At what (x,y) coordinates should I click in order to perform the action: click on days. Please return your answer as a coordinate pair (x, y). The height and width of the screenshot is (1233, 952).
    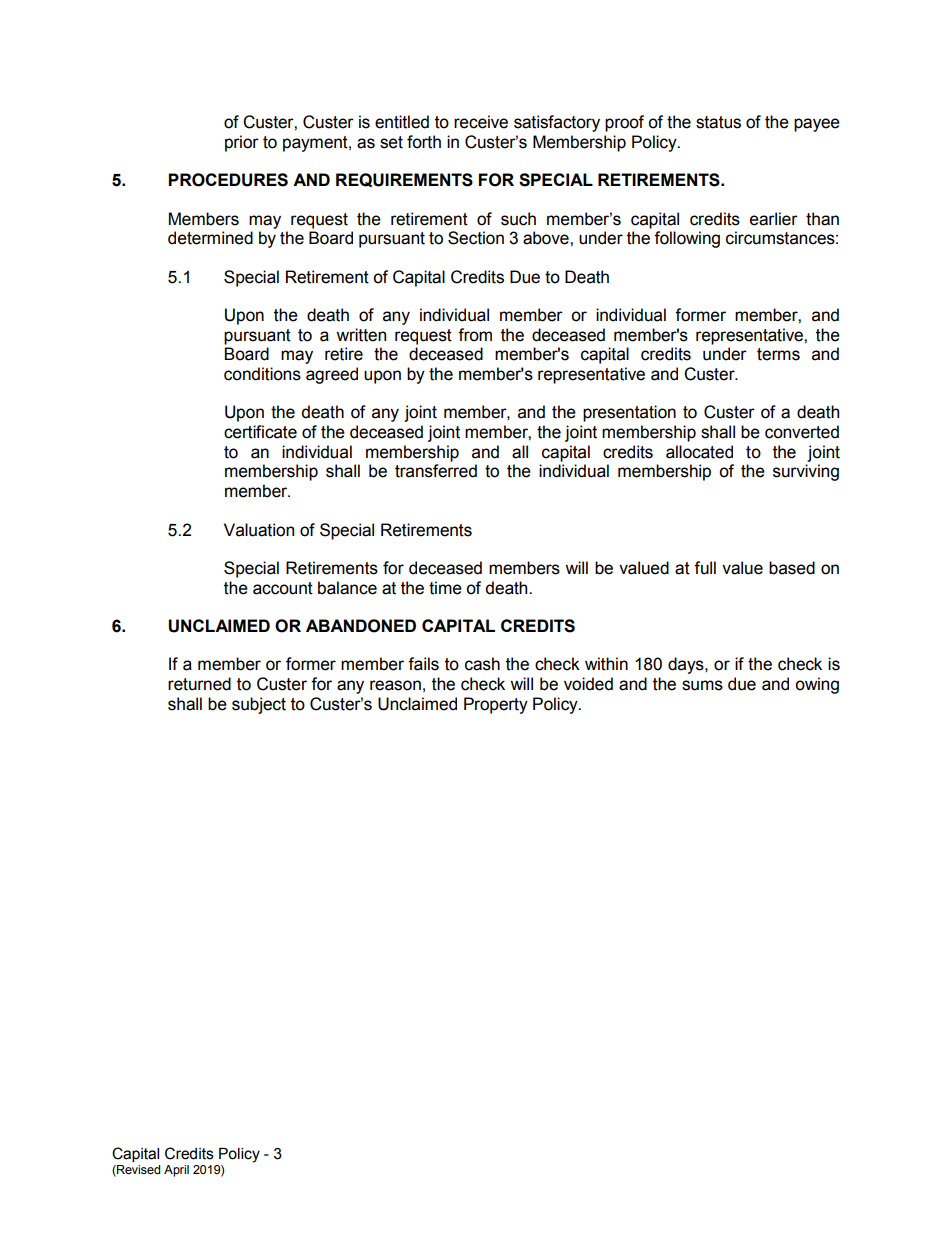
    Looking at the image, I should click on (687, 665).
